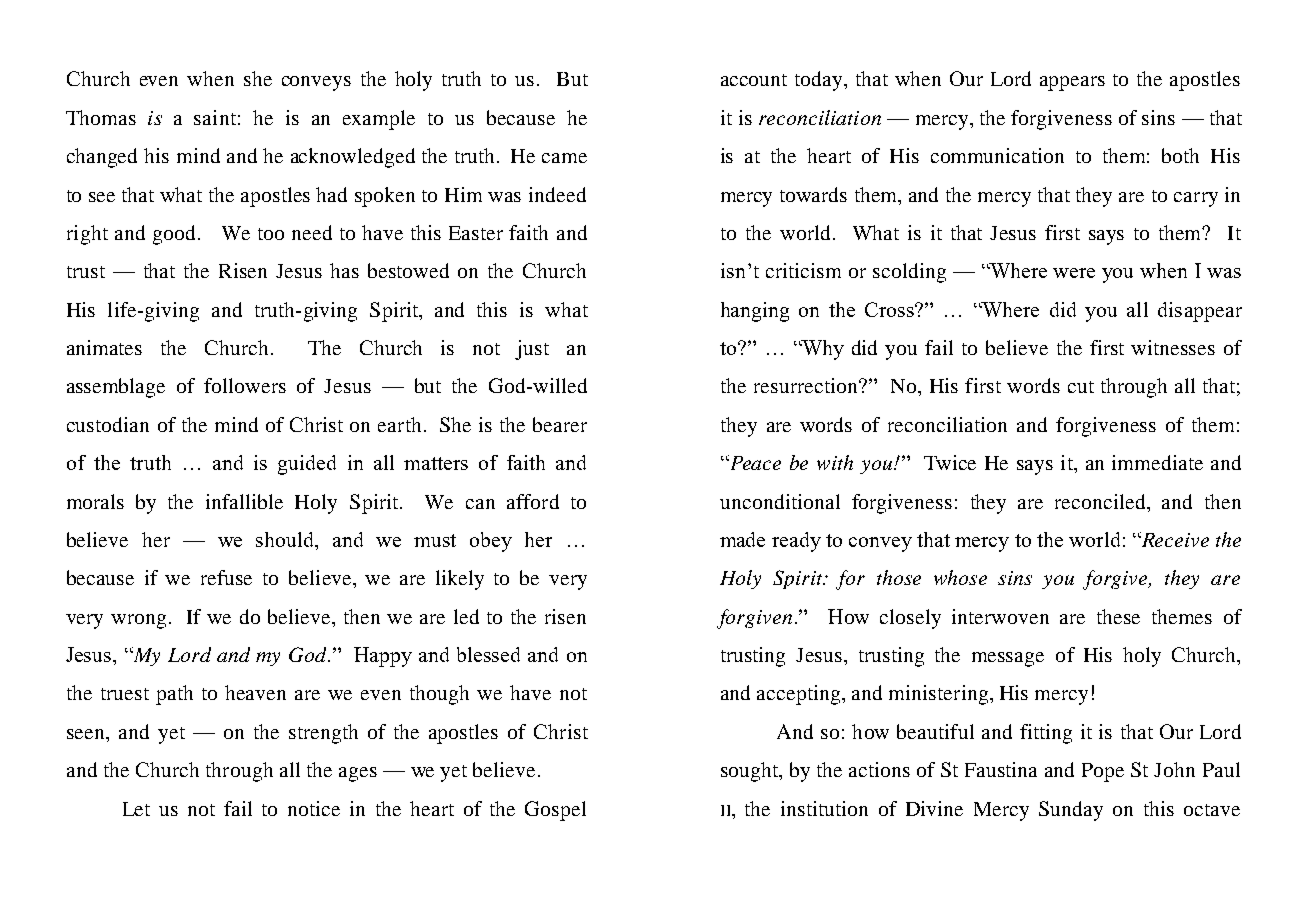  Describe the element at coordinates (742, 539) in the document. I see `made` at that location.
